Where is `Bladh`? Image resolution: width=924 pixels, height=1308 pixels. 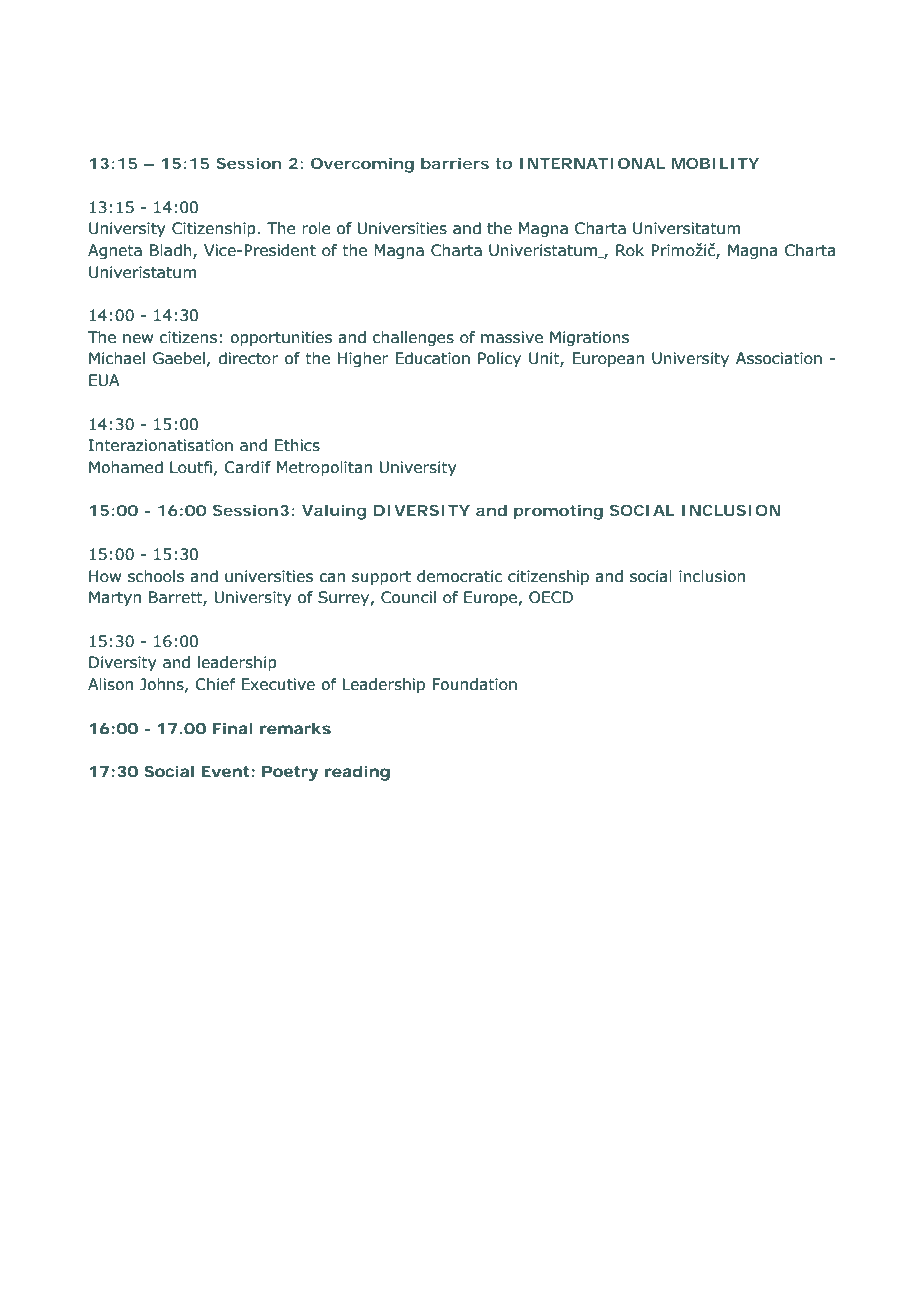 Bladh is located at coordinates (172, 251).
